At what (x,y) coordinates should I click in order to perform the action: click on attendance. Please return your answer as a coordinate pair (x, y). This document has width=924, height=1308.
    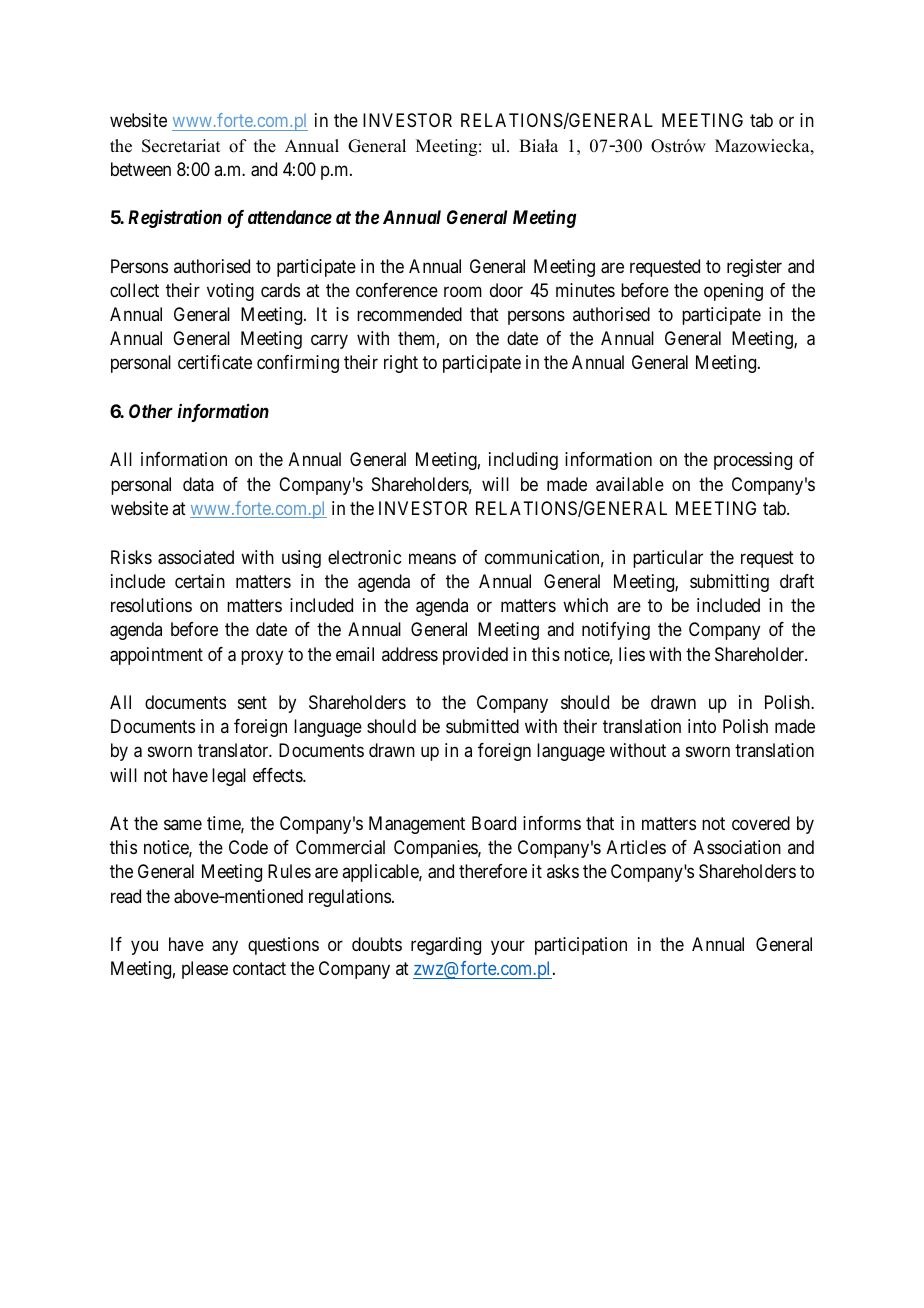
    Looking at the image, I should click on (290, 217).
